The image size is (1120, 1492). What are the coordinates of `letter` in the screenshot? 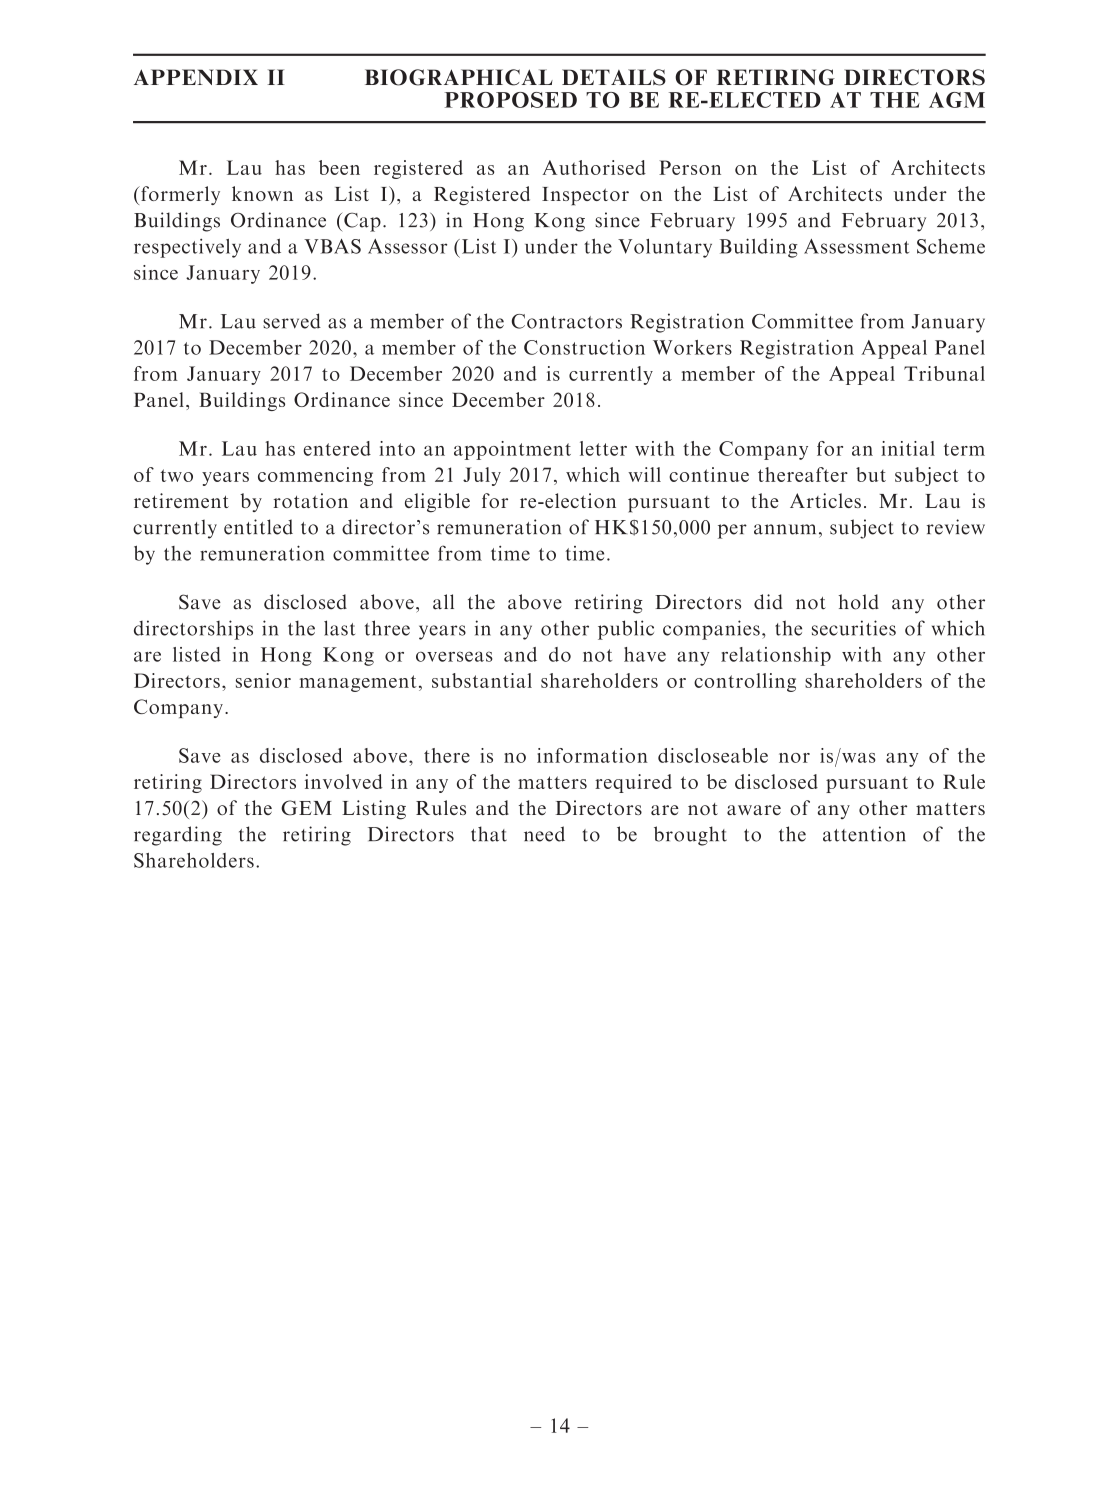 It's located at (603, 448).
